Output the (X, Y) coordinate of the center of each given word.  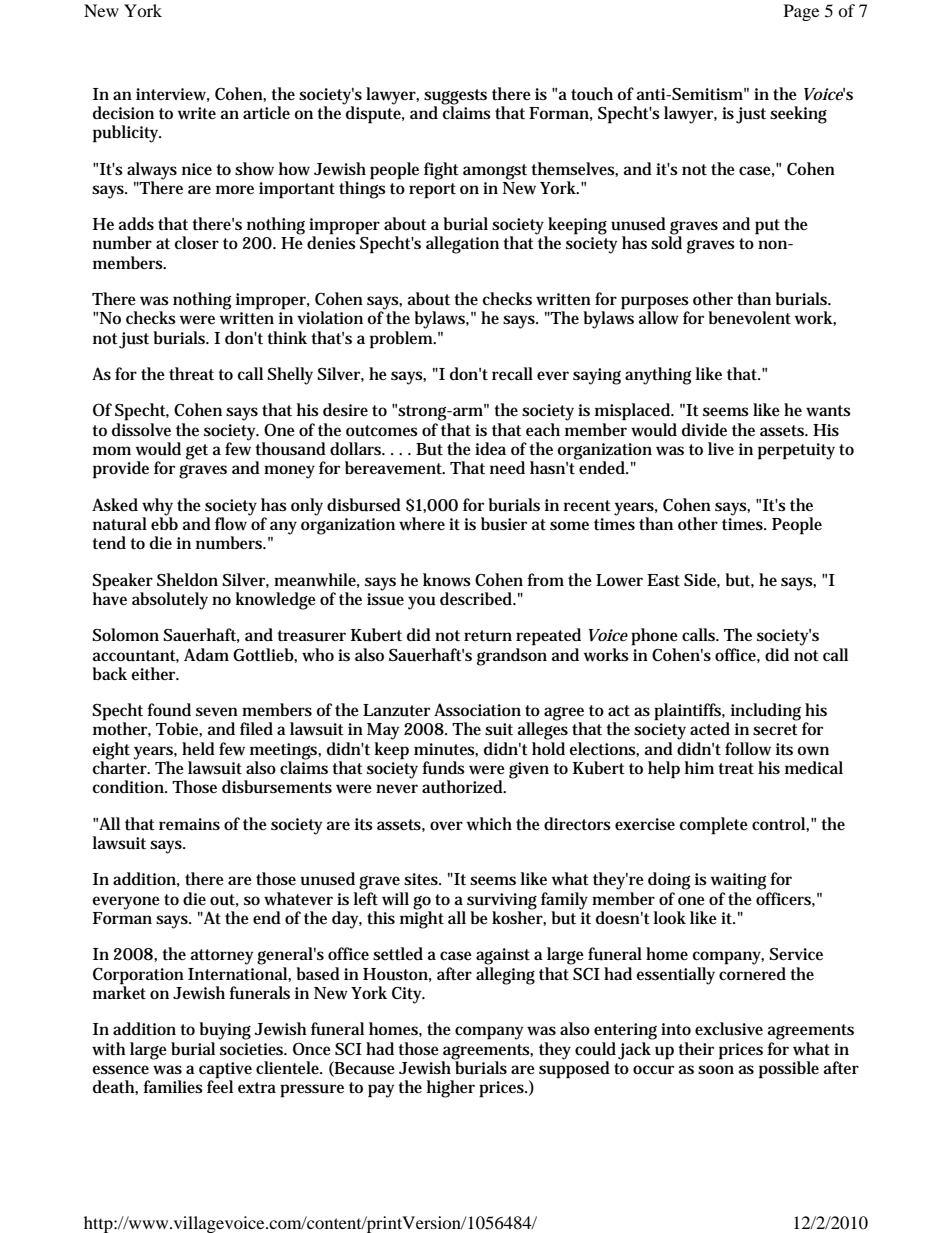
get (197, 452)
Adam (206, 654)
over (446, 825)
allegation (462, 245)
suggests (455, 97)
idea (490, 448)
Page (801, 12)
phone (654, 637)
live (721, 448)
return (488, 636)
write (197, 113)
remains (189, 824)
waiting (738, 881)
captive (225, 1070)
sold (666, 242)
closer (197, 243)
